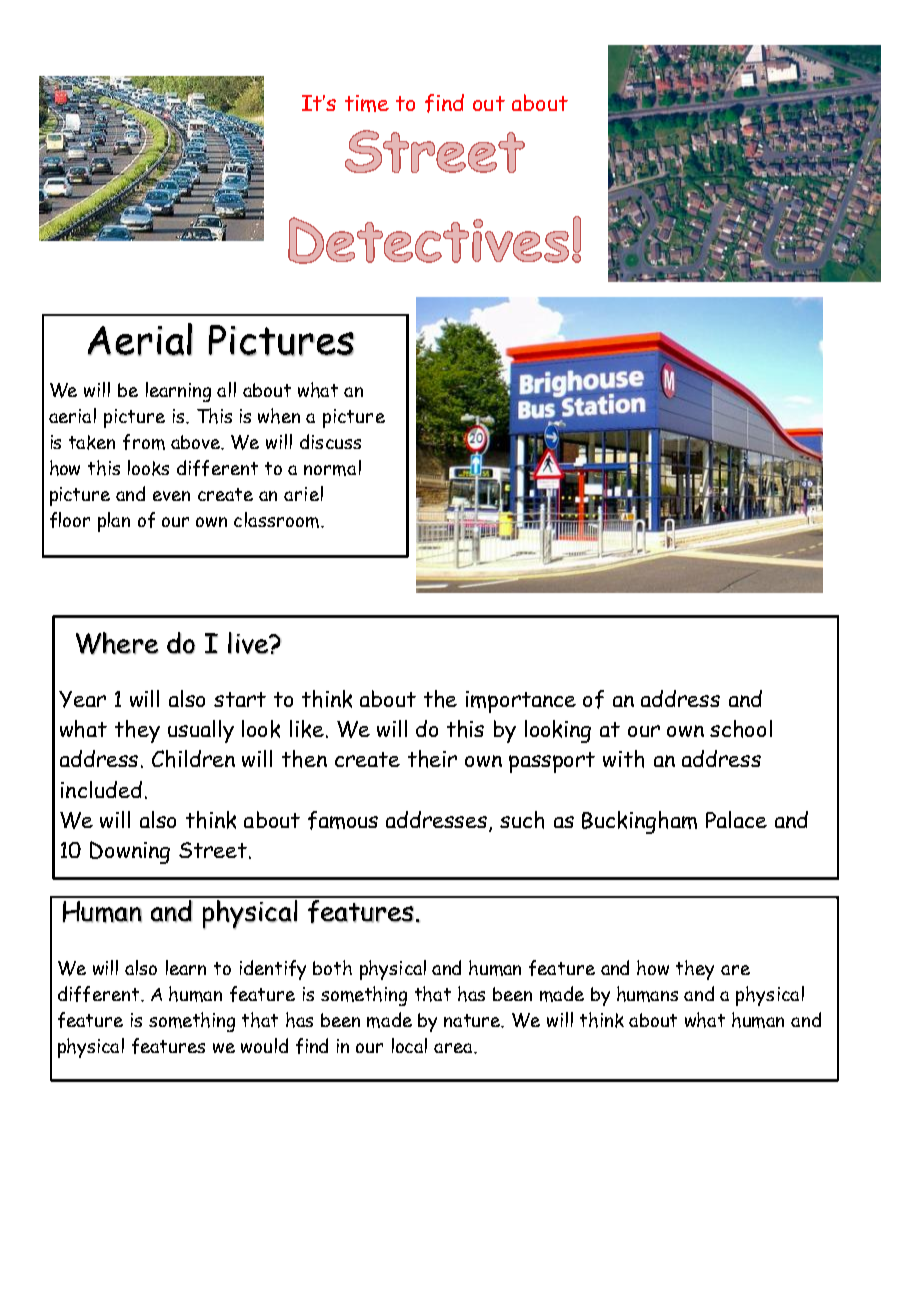  Describe the element at coordinates (264, 1045) in the image. I see `would` at that location.
